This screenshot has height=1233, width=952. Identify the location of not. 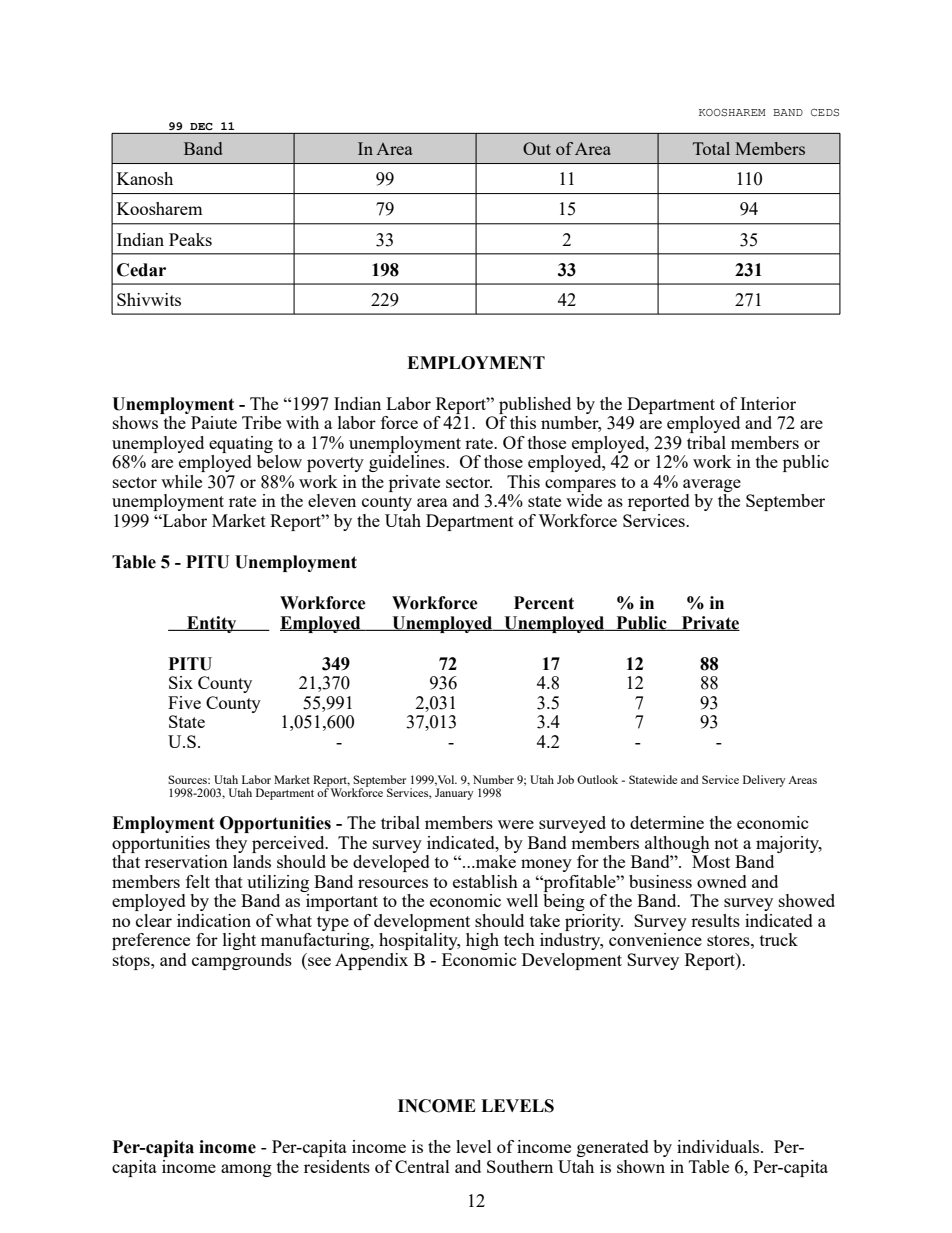
(726, 843).
